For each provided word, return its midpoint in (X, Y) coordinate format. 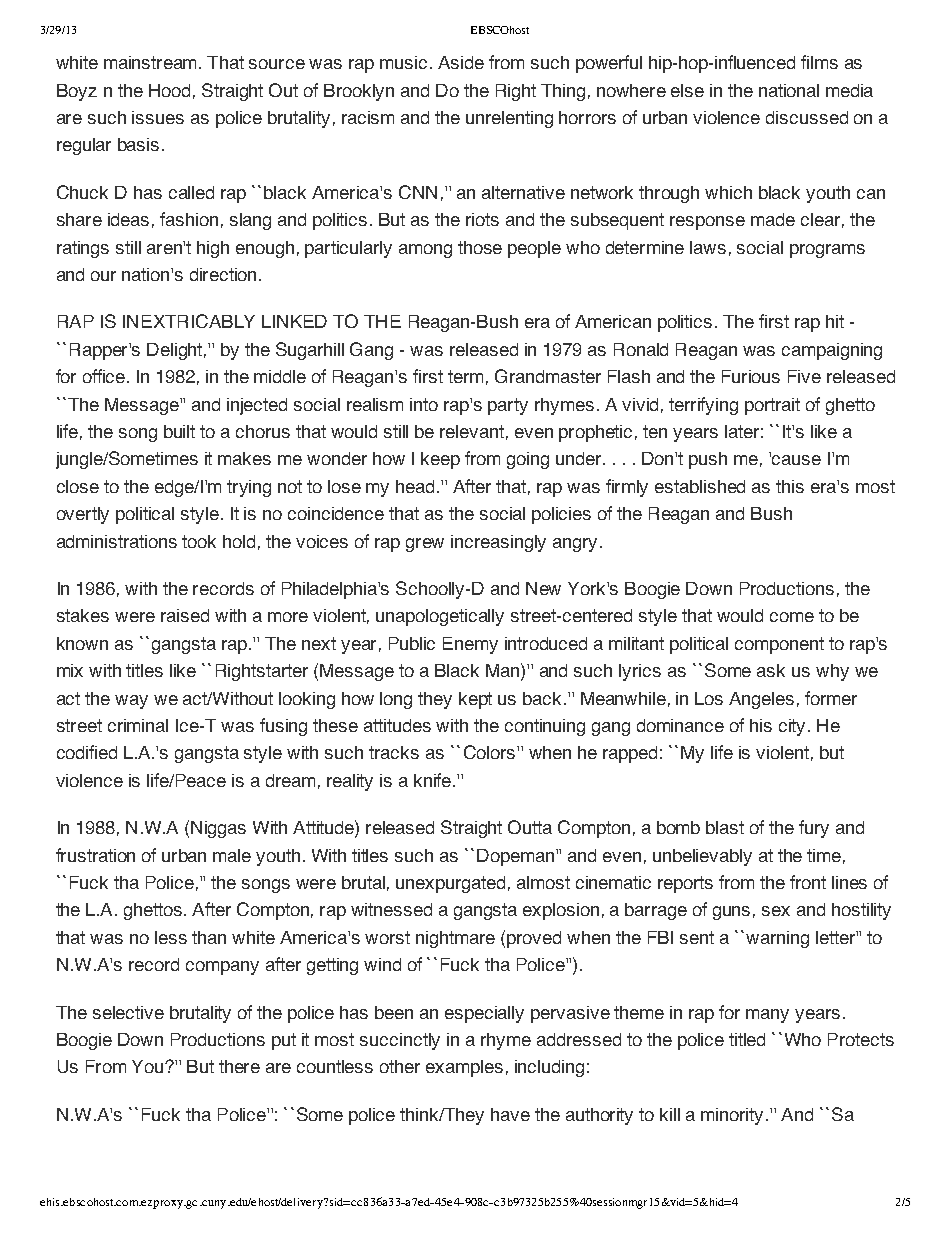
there (239, 1066)
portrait (772, 406)
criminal (138, 725)
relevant (472, 431)
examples (464, 1068)
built (179, 431)
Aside (461, 62)
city (792, 727)
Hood (169, 90)
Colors (491, 752)
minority (732, 1116)
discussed (807, 117)
